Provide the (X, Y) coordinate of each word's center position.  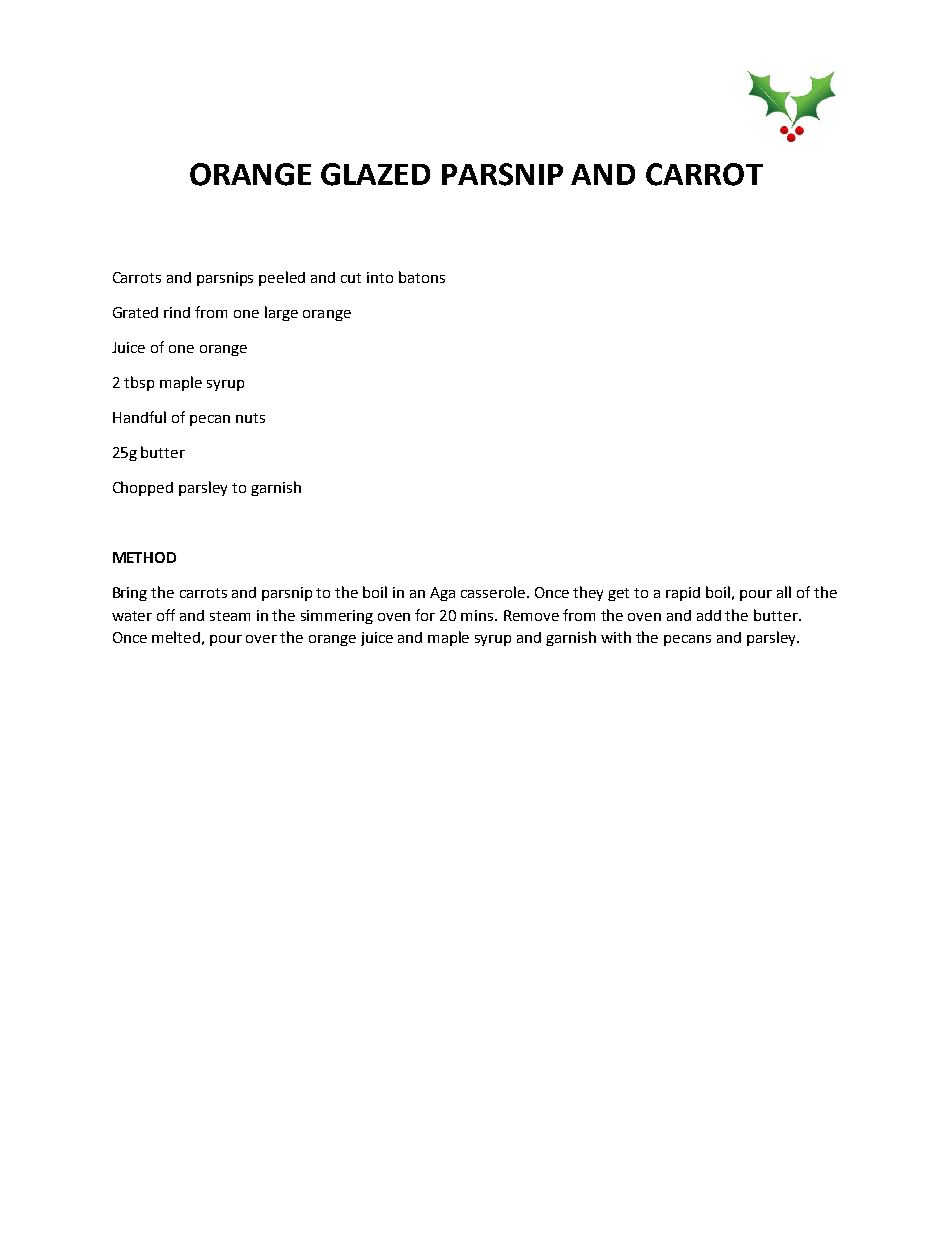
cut (351, 278)
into (380, 277)
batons (422, 277)
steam (230, 616)
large (281, 313)
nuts (250, 418)
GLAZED (375, 174)
